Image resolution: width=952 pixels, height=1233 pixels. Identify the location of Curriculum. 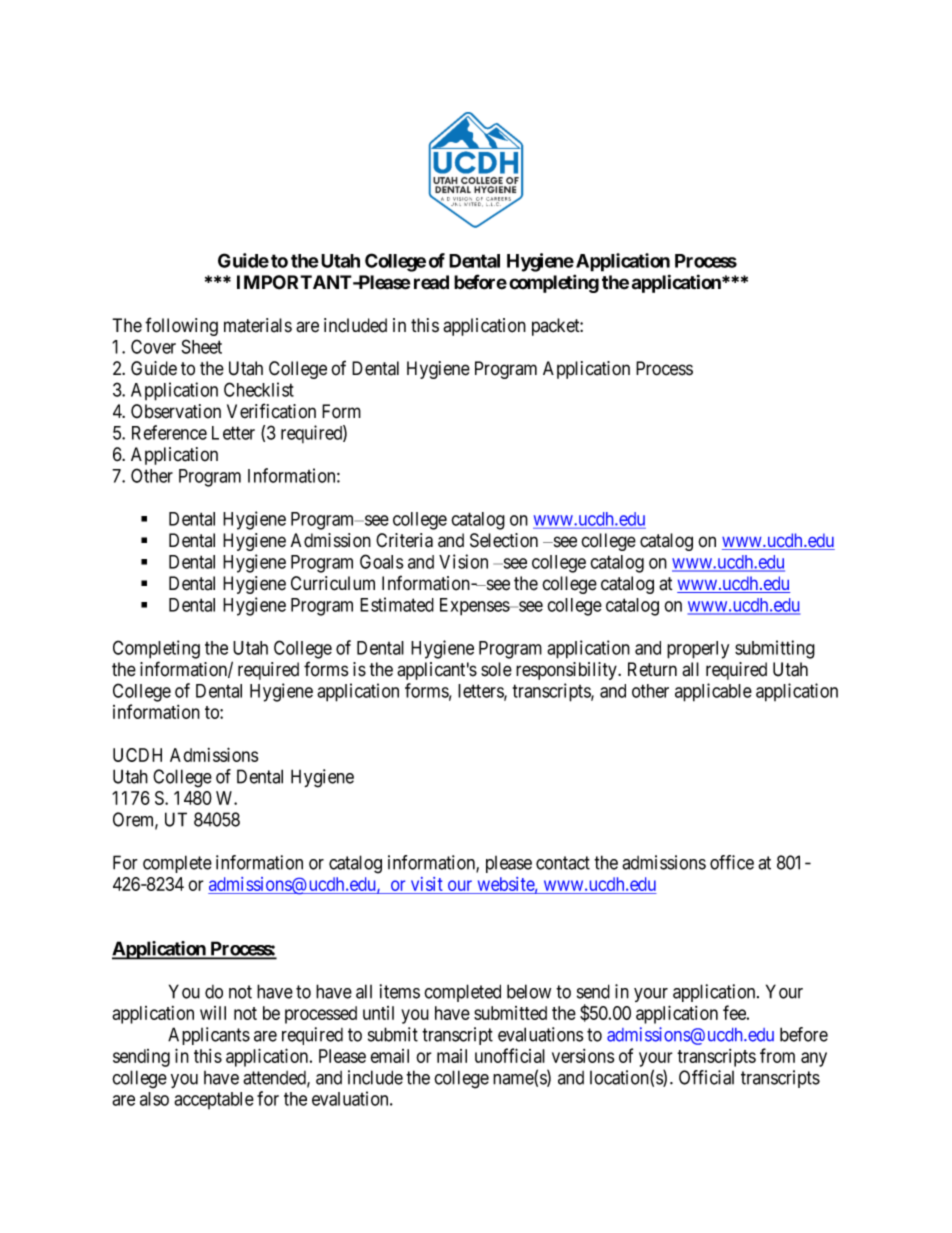
(333, 583).
